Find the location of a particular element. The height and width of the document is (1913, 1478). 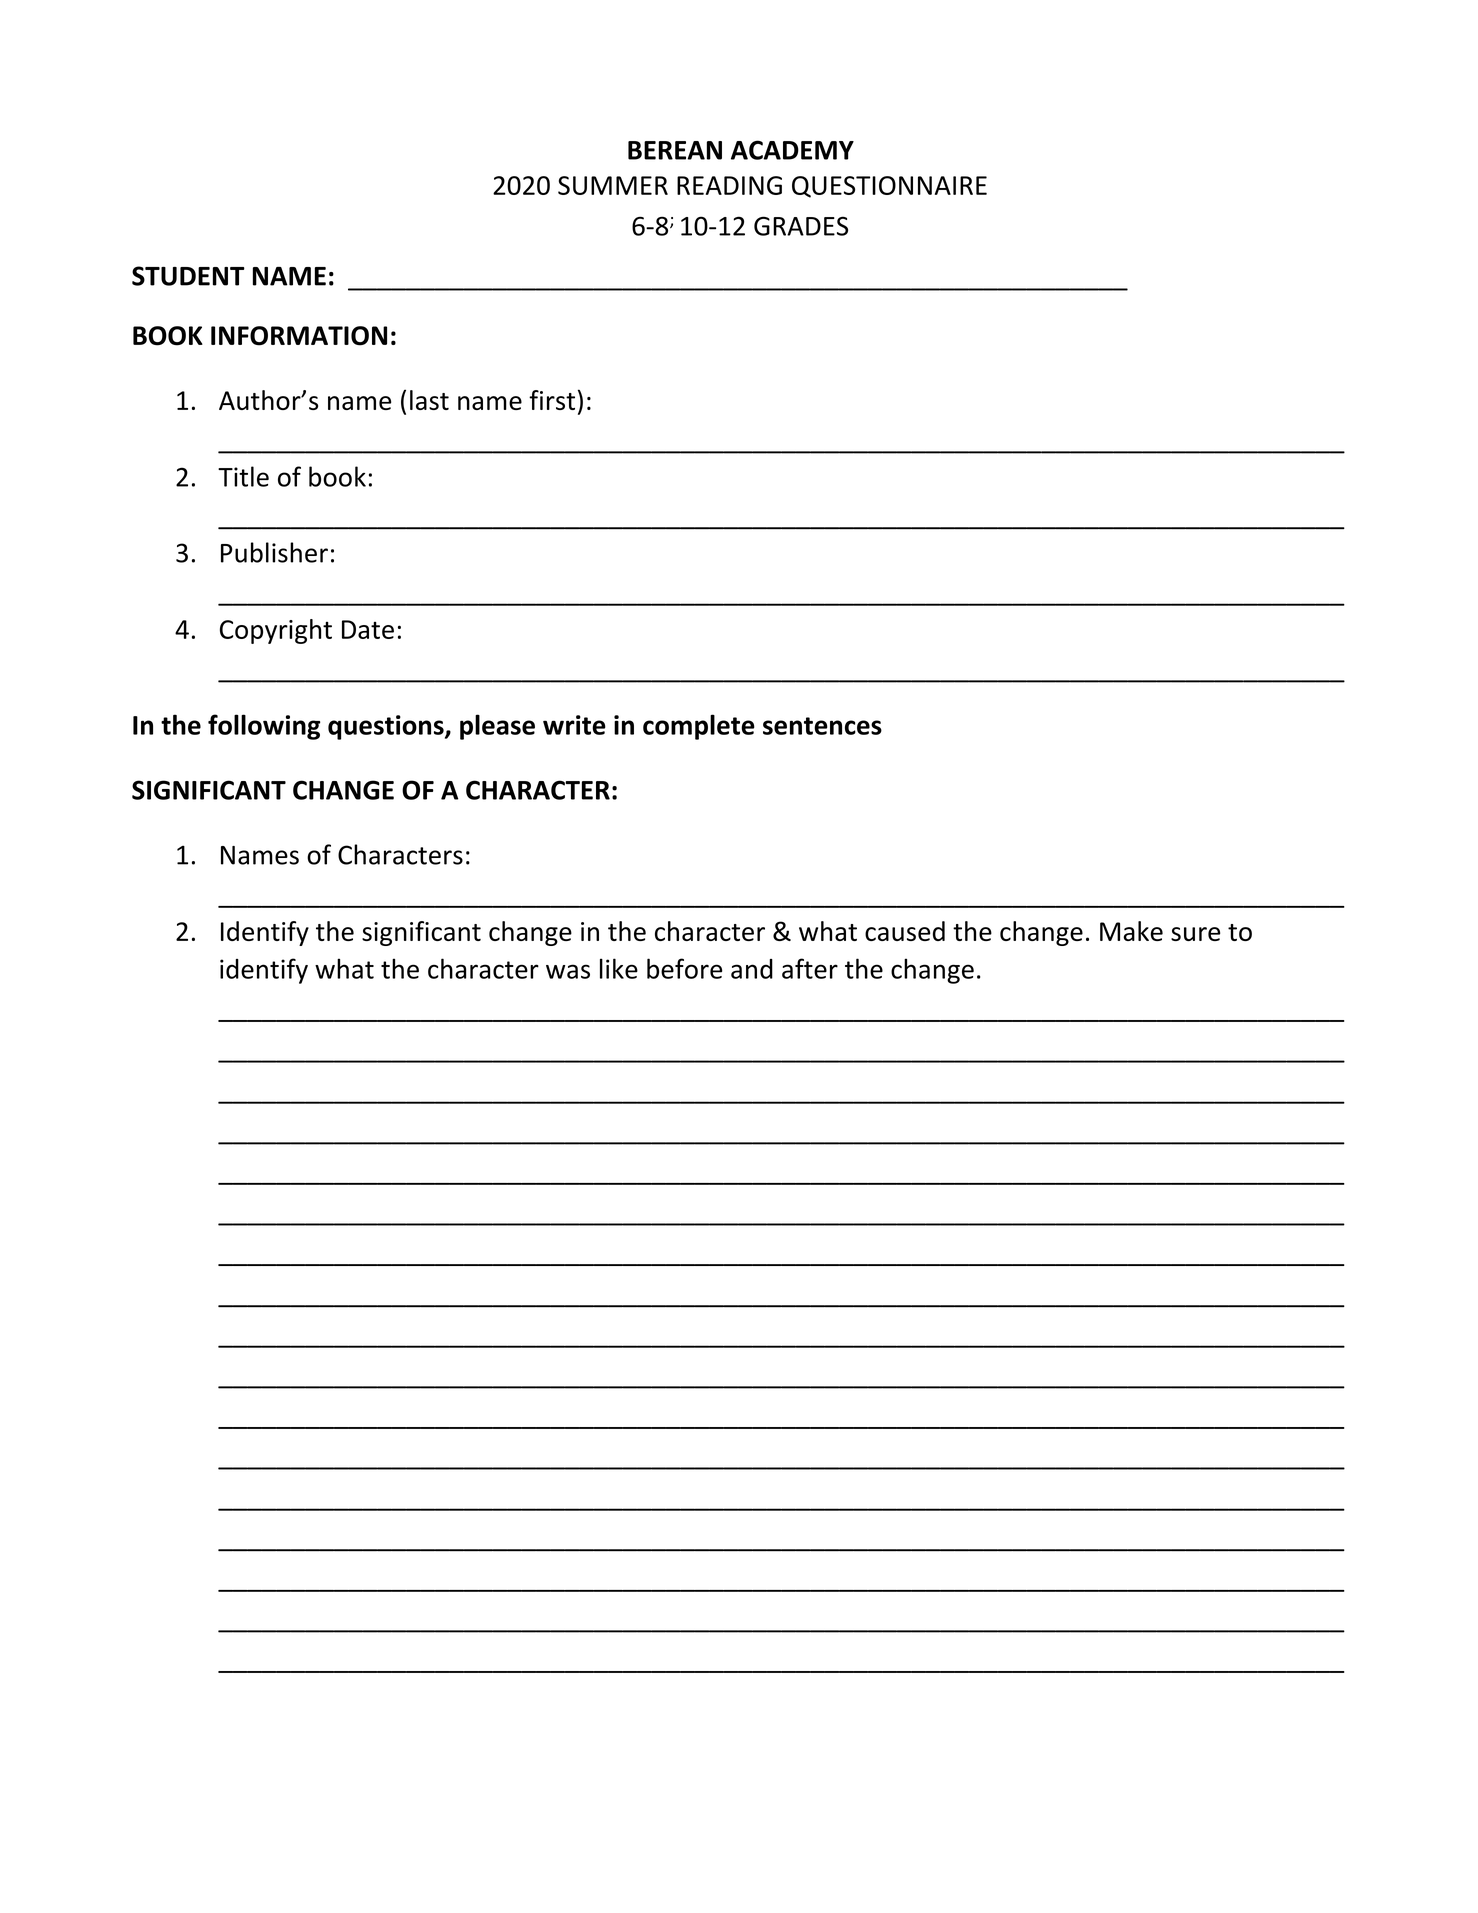

first is located at coordinates (552, 400).
